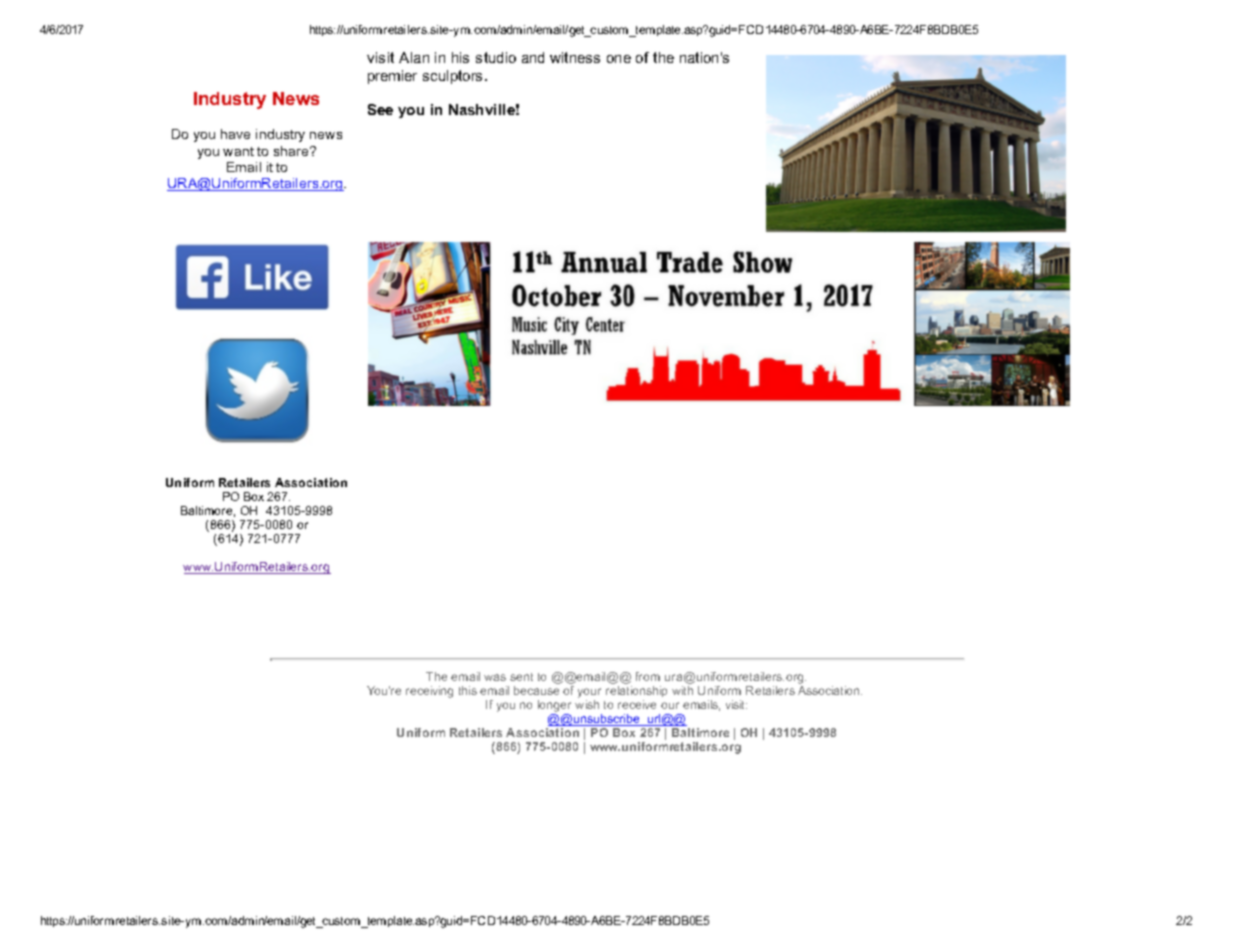 Image resolution: width=1233 pixels, height=952 pixels. I want to click on witness, so click(575, 57).
